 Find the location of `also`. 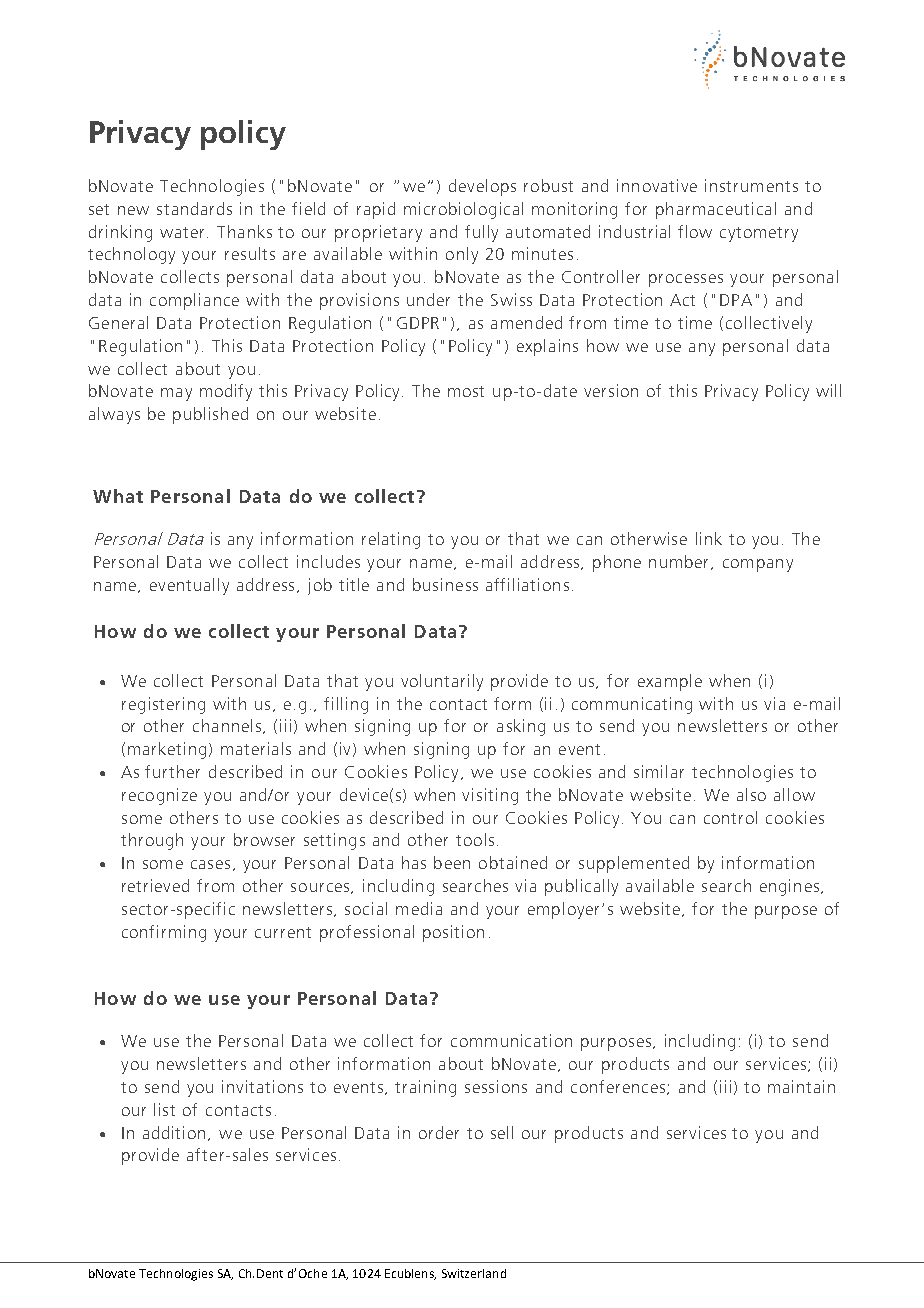

also is located at coordinates (751, 794).
